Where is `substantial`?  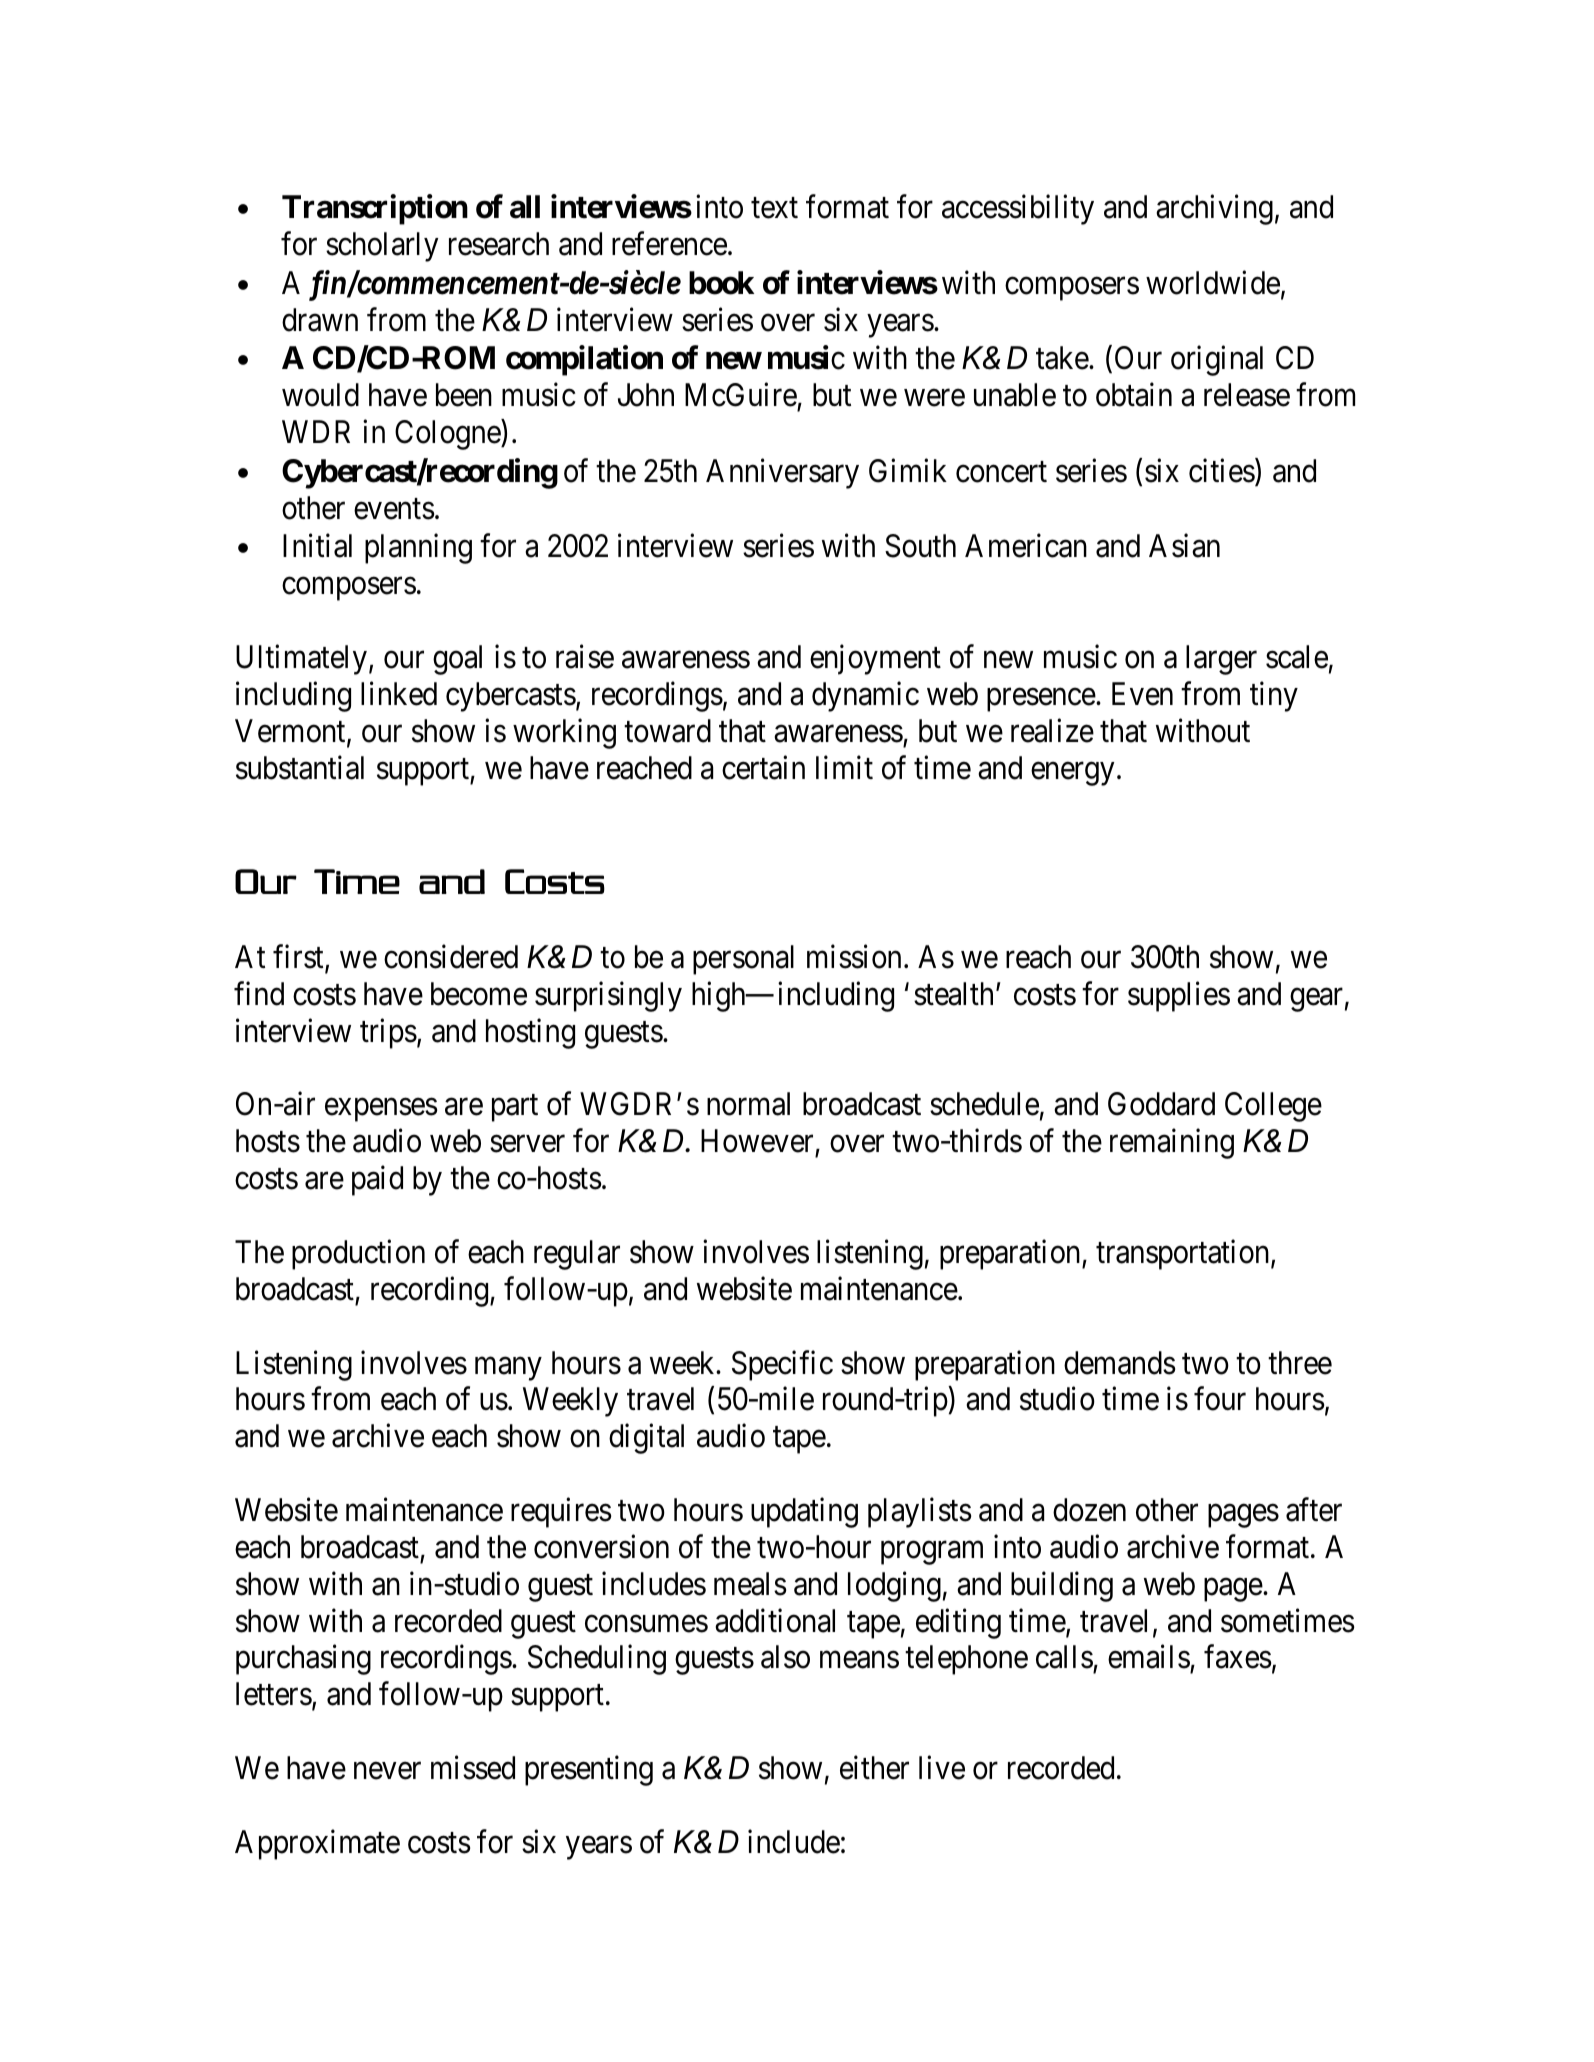
substantial is located at coordinates (300, 767).
